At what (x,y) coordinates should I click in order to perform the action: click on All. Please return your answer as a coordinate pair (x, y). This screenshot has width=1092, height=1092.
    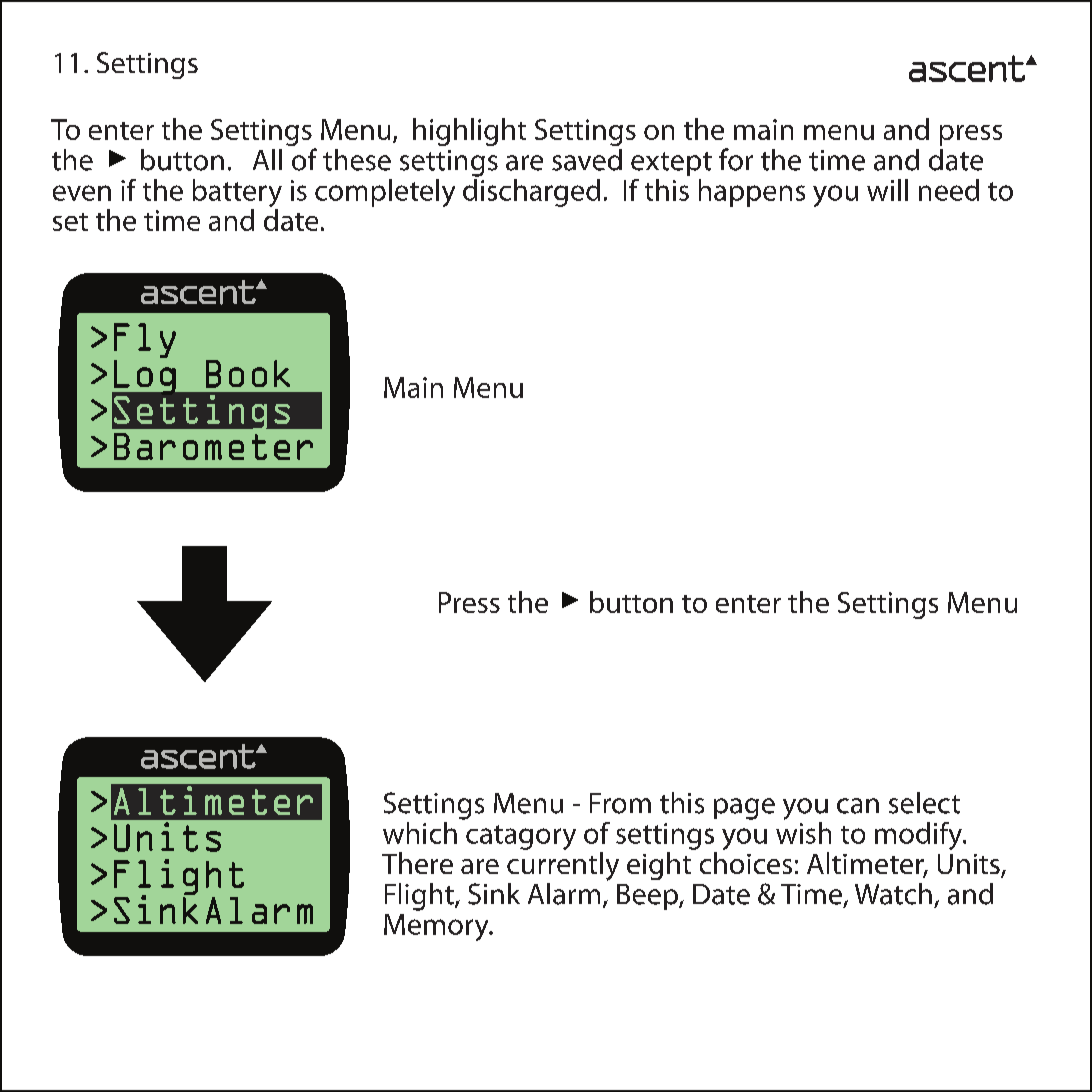
    Looking at the image, I should click on (267, 159).
